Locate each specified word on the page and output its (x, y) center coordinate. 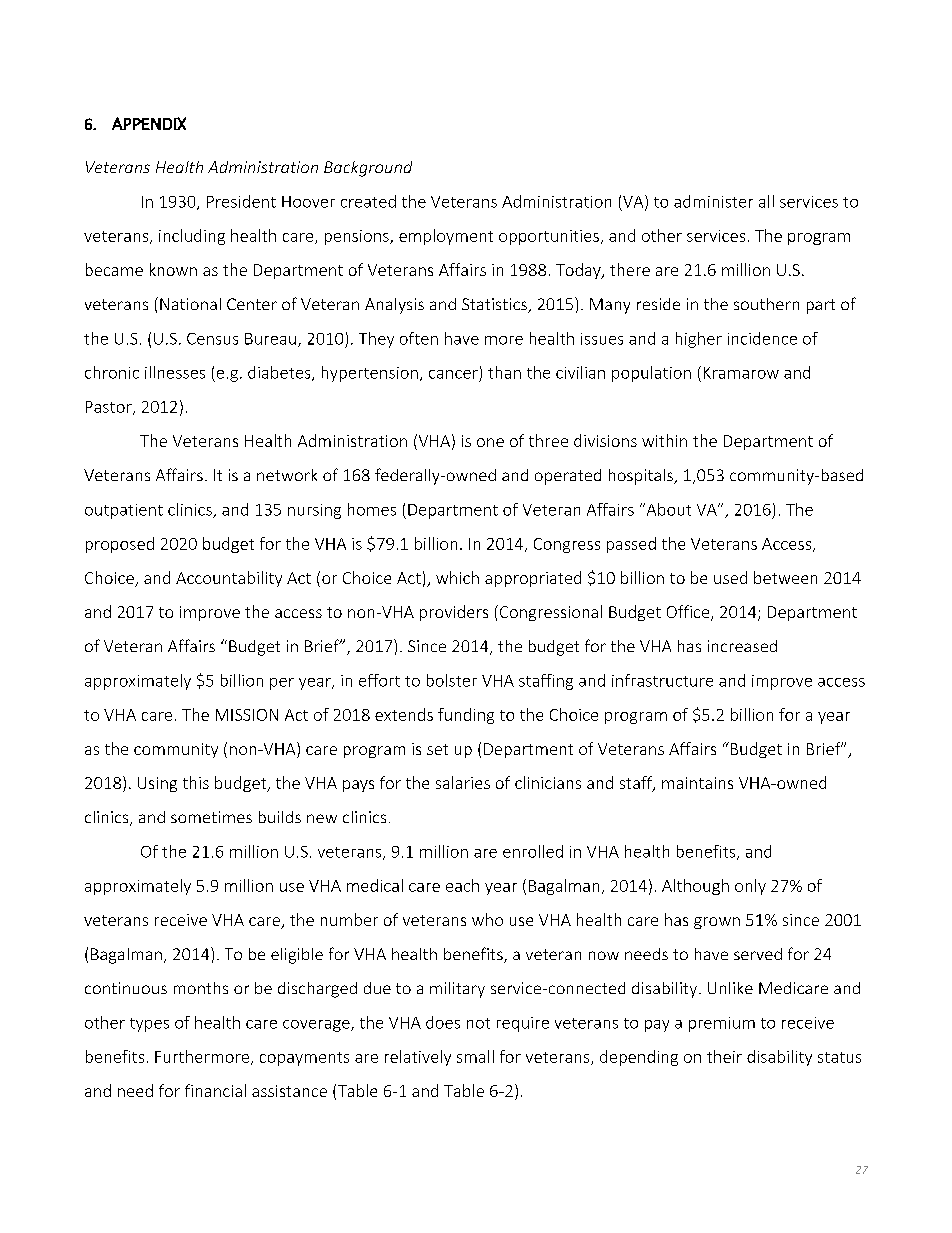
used (730, 577)
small (475, 1056)
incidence (762, 338)
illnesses (175, 372)
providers (454, 613)
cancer (453, 374)
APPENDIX (149, 123)
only (750, 887)
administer (713, 201)
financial (215, 1090)
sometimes (211, 817)
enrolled (533, 851)
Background (368, 169)
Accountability (229, 579)
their (724, 1056)
